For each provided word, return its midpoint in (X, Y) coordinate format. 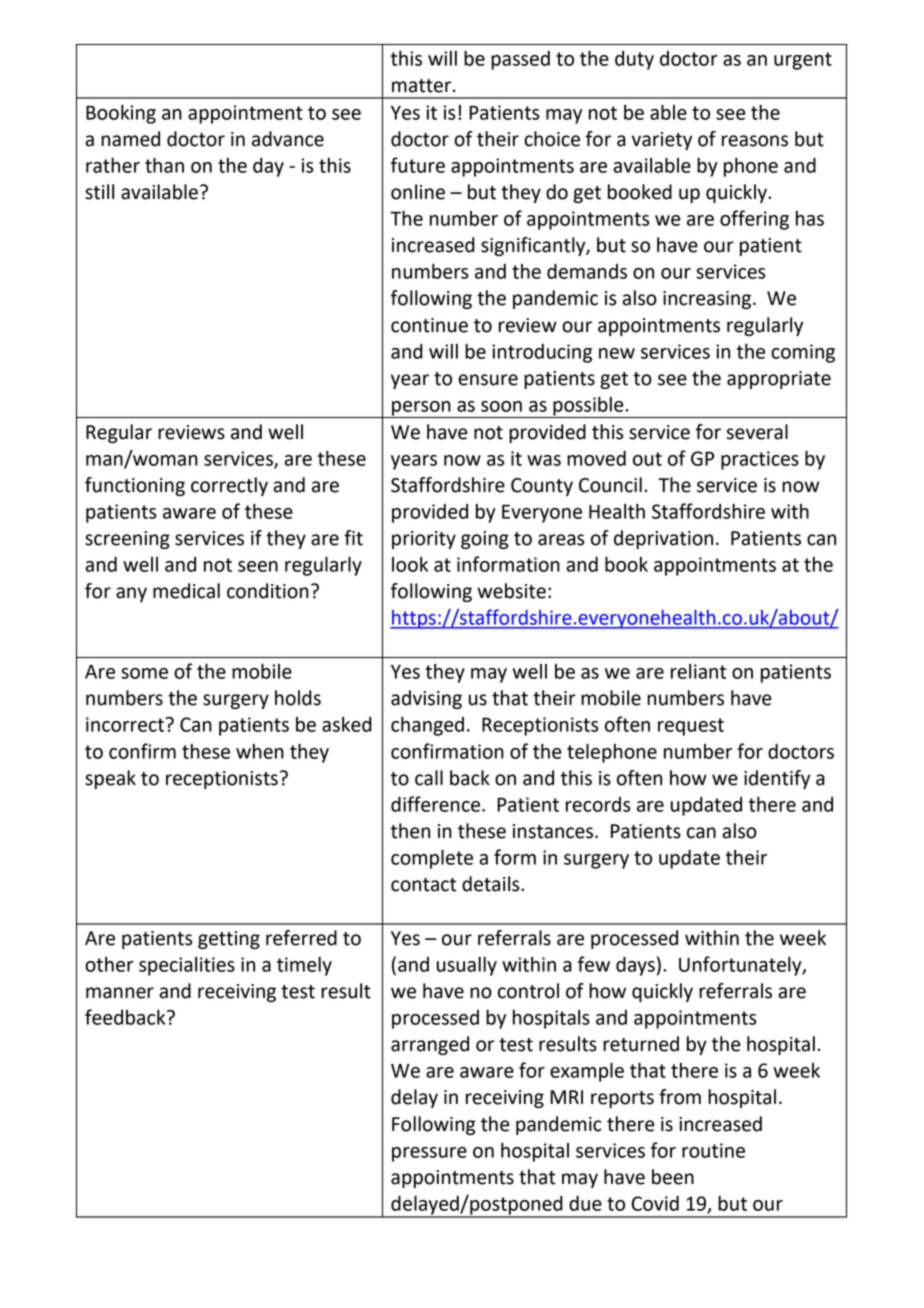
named (130, 139)
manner (120, 993)
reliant (698, 671)
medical (186, 591)
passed (520, 60)
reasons (755, 141)
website (511, 591)
